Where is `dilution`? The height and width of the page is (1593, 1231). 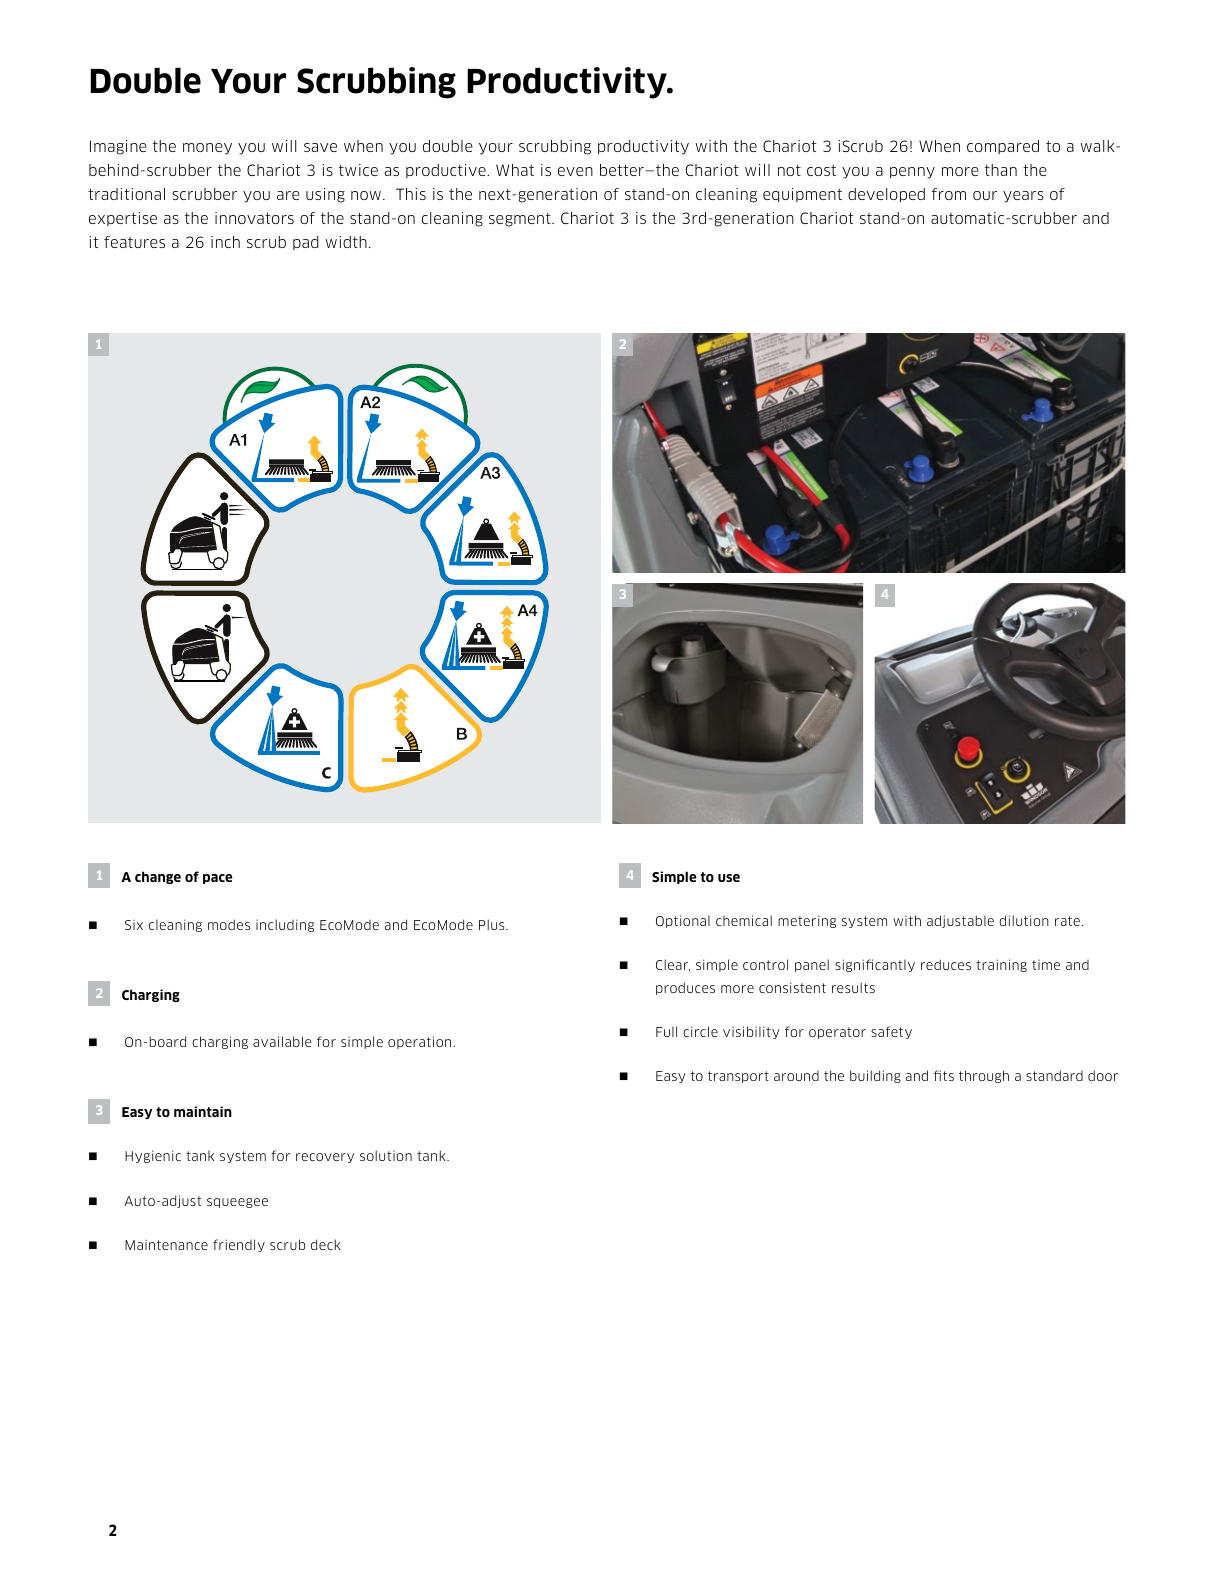 dilution is located at coordinates (1024, 920).
